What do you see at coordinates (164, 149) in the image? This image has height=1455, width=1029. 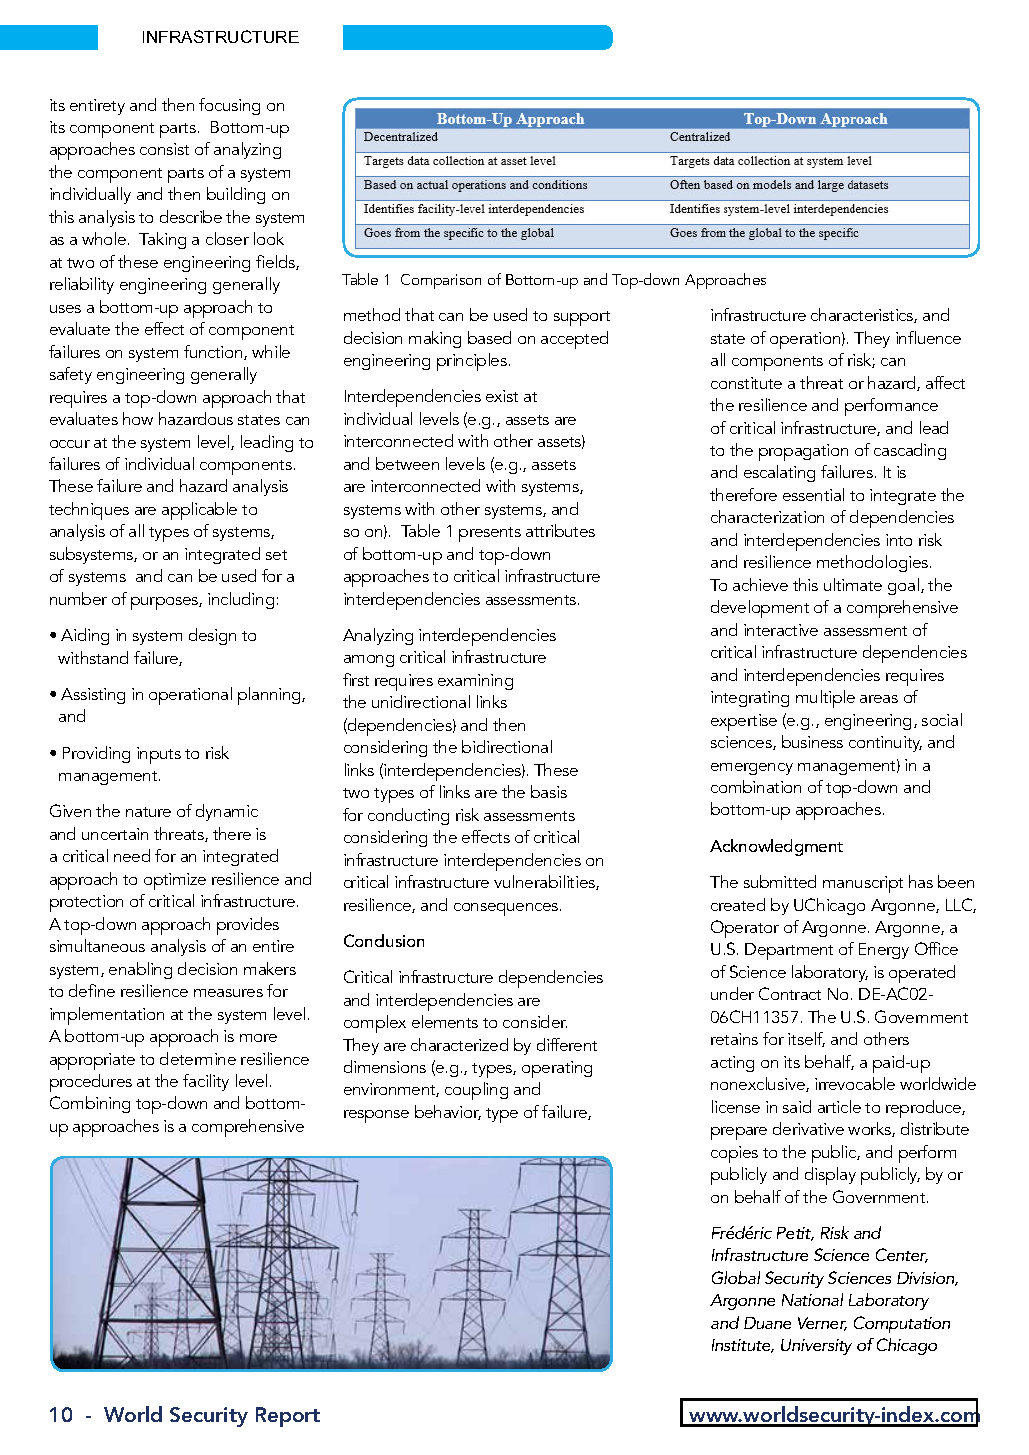 I see `consist` at bounding box center [164, 149].
